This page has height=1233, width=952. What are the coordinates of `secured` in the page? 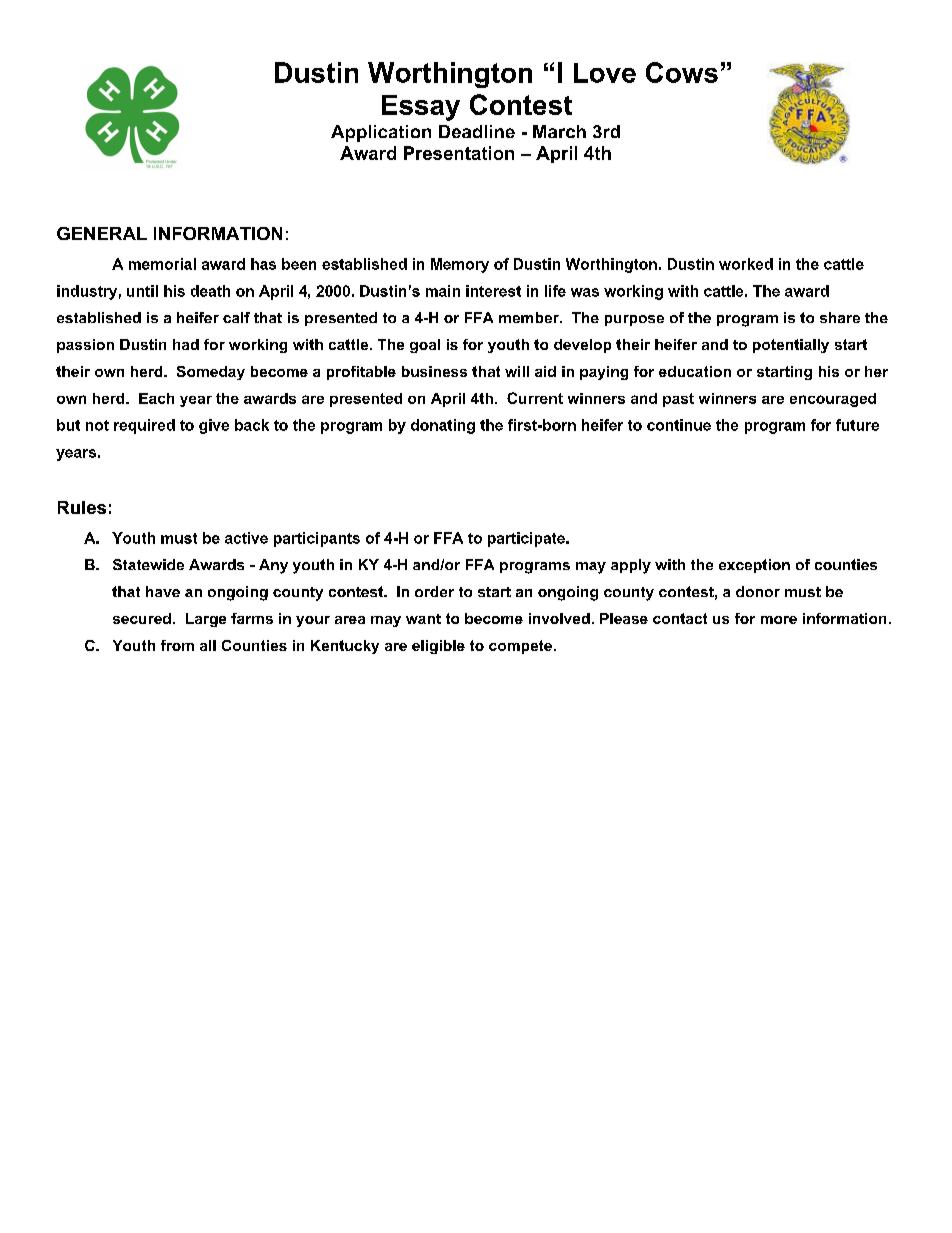 It's located at (142, 618).
